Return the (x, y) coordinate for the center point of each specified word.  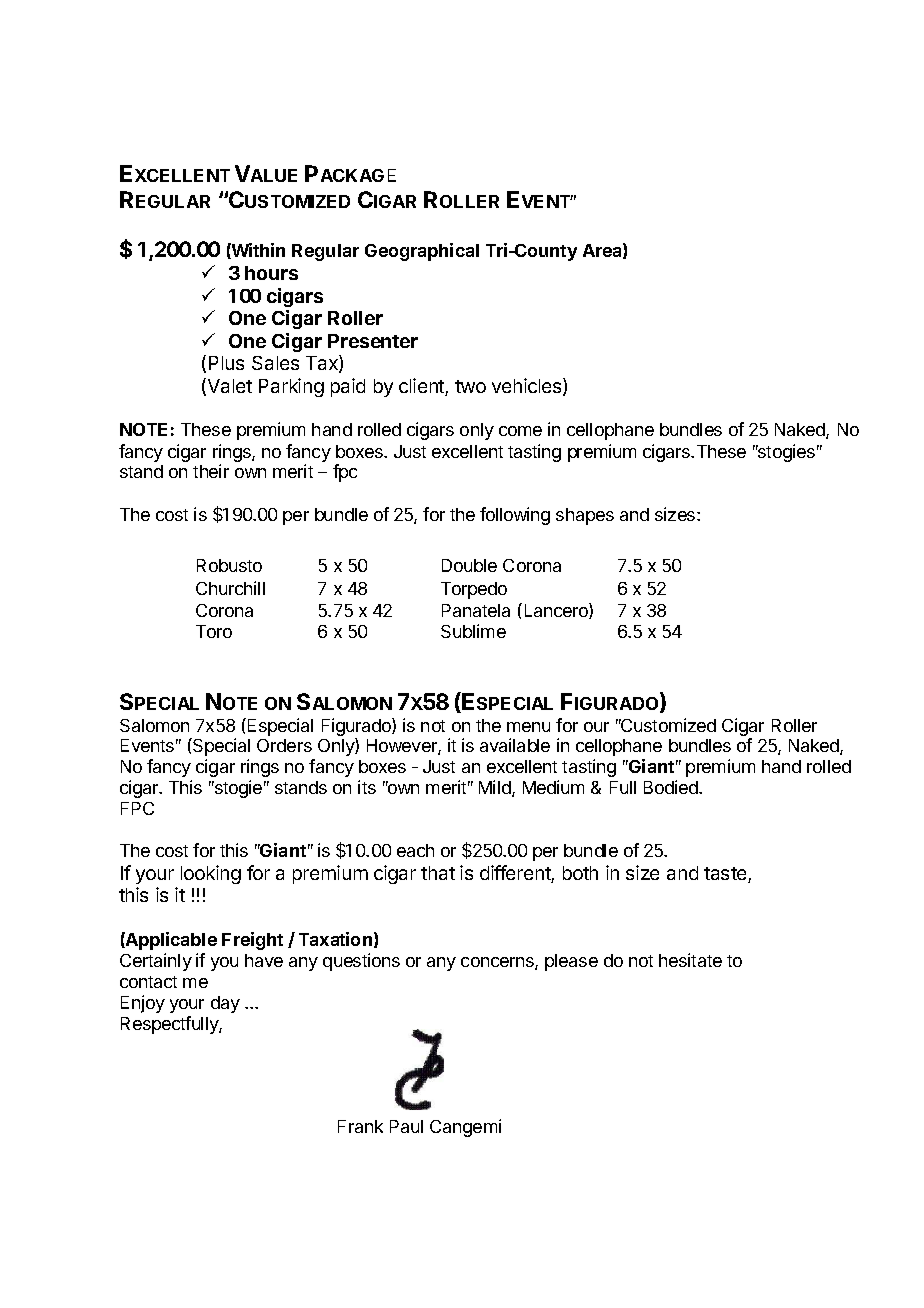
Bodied (672, 787)
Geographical (422, 252)
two (470, 386)
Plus (226, 363)
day (225, 1004)
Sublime (473, 631)
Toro (214, 631)
